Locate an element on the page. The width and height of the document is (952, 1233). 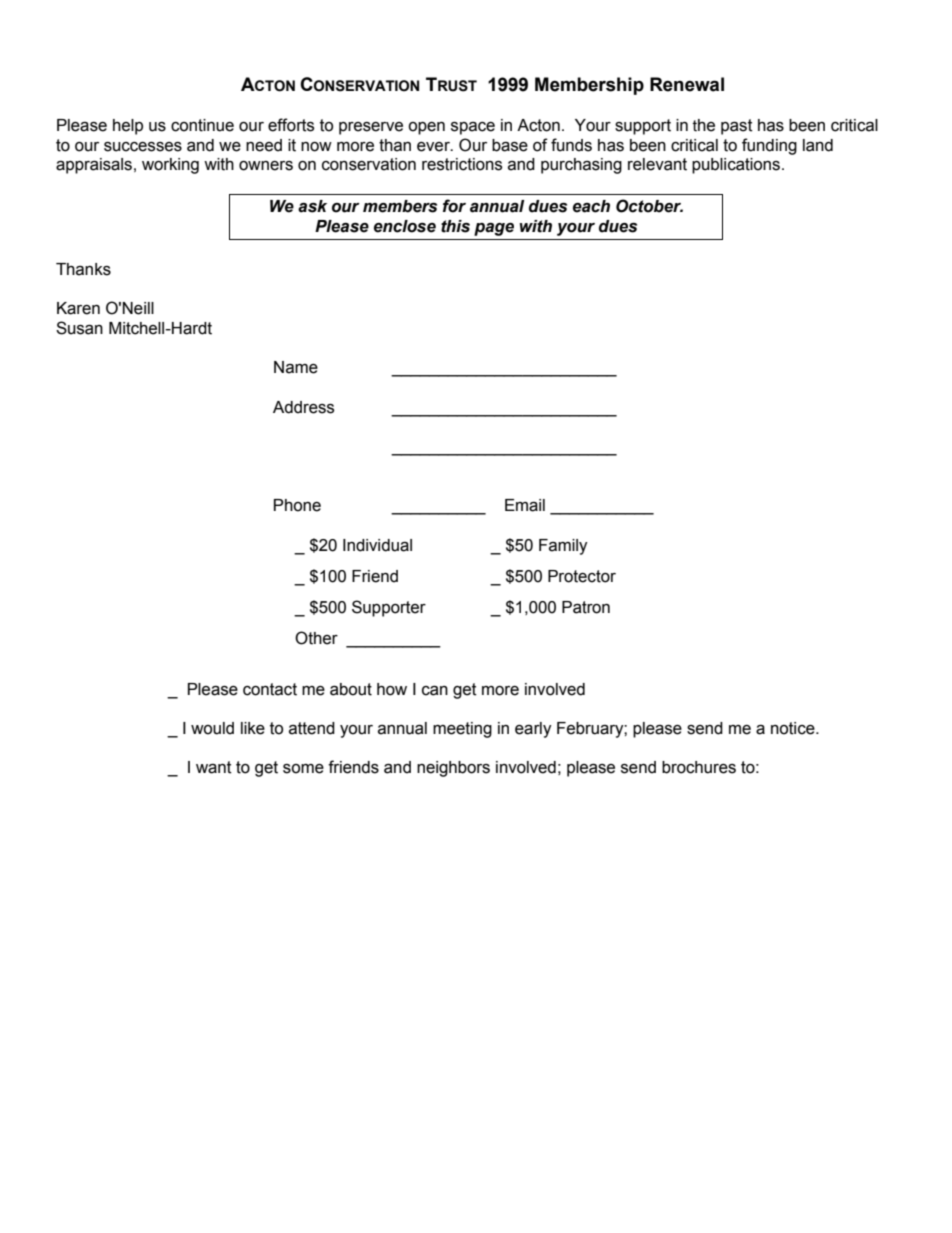
open is located at coordinates (426, 128).
